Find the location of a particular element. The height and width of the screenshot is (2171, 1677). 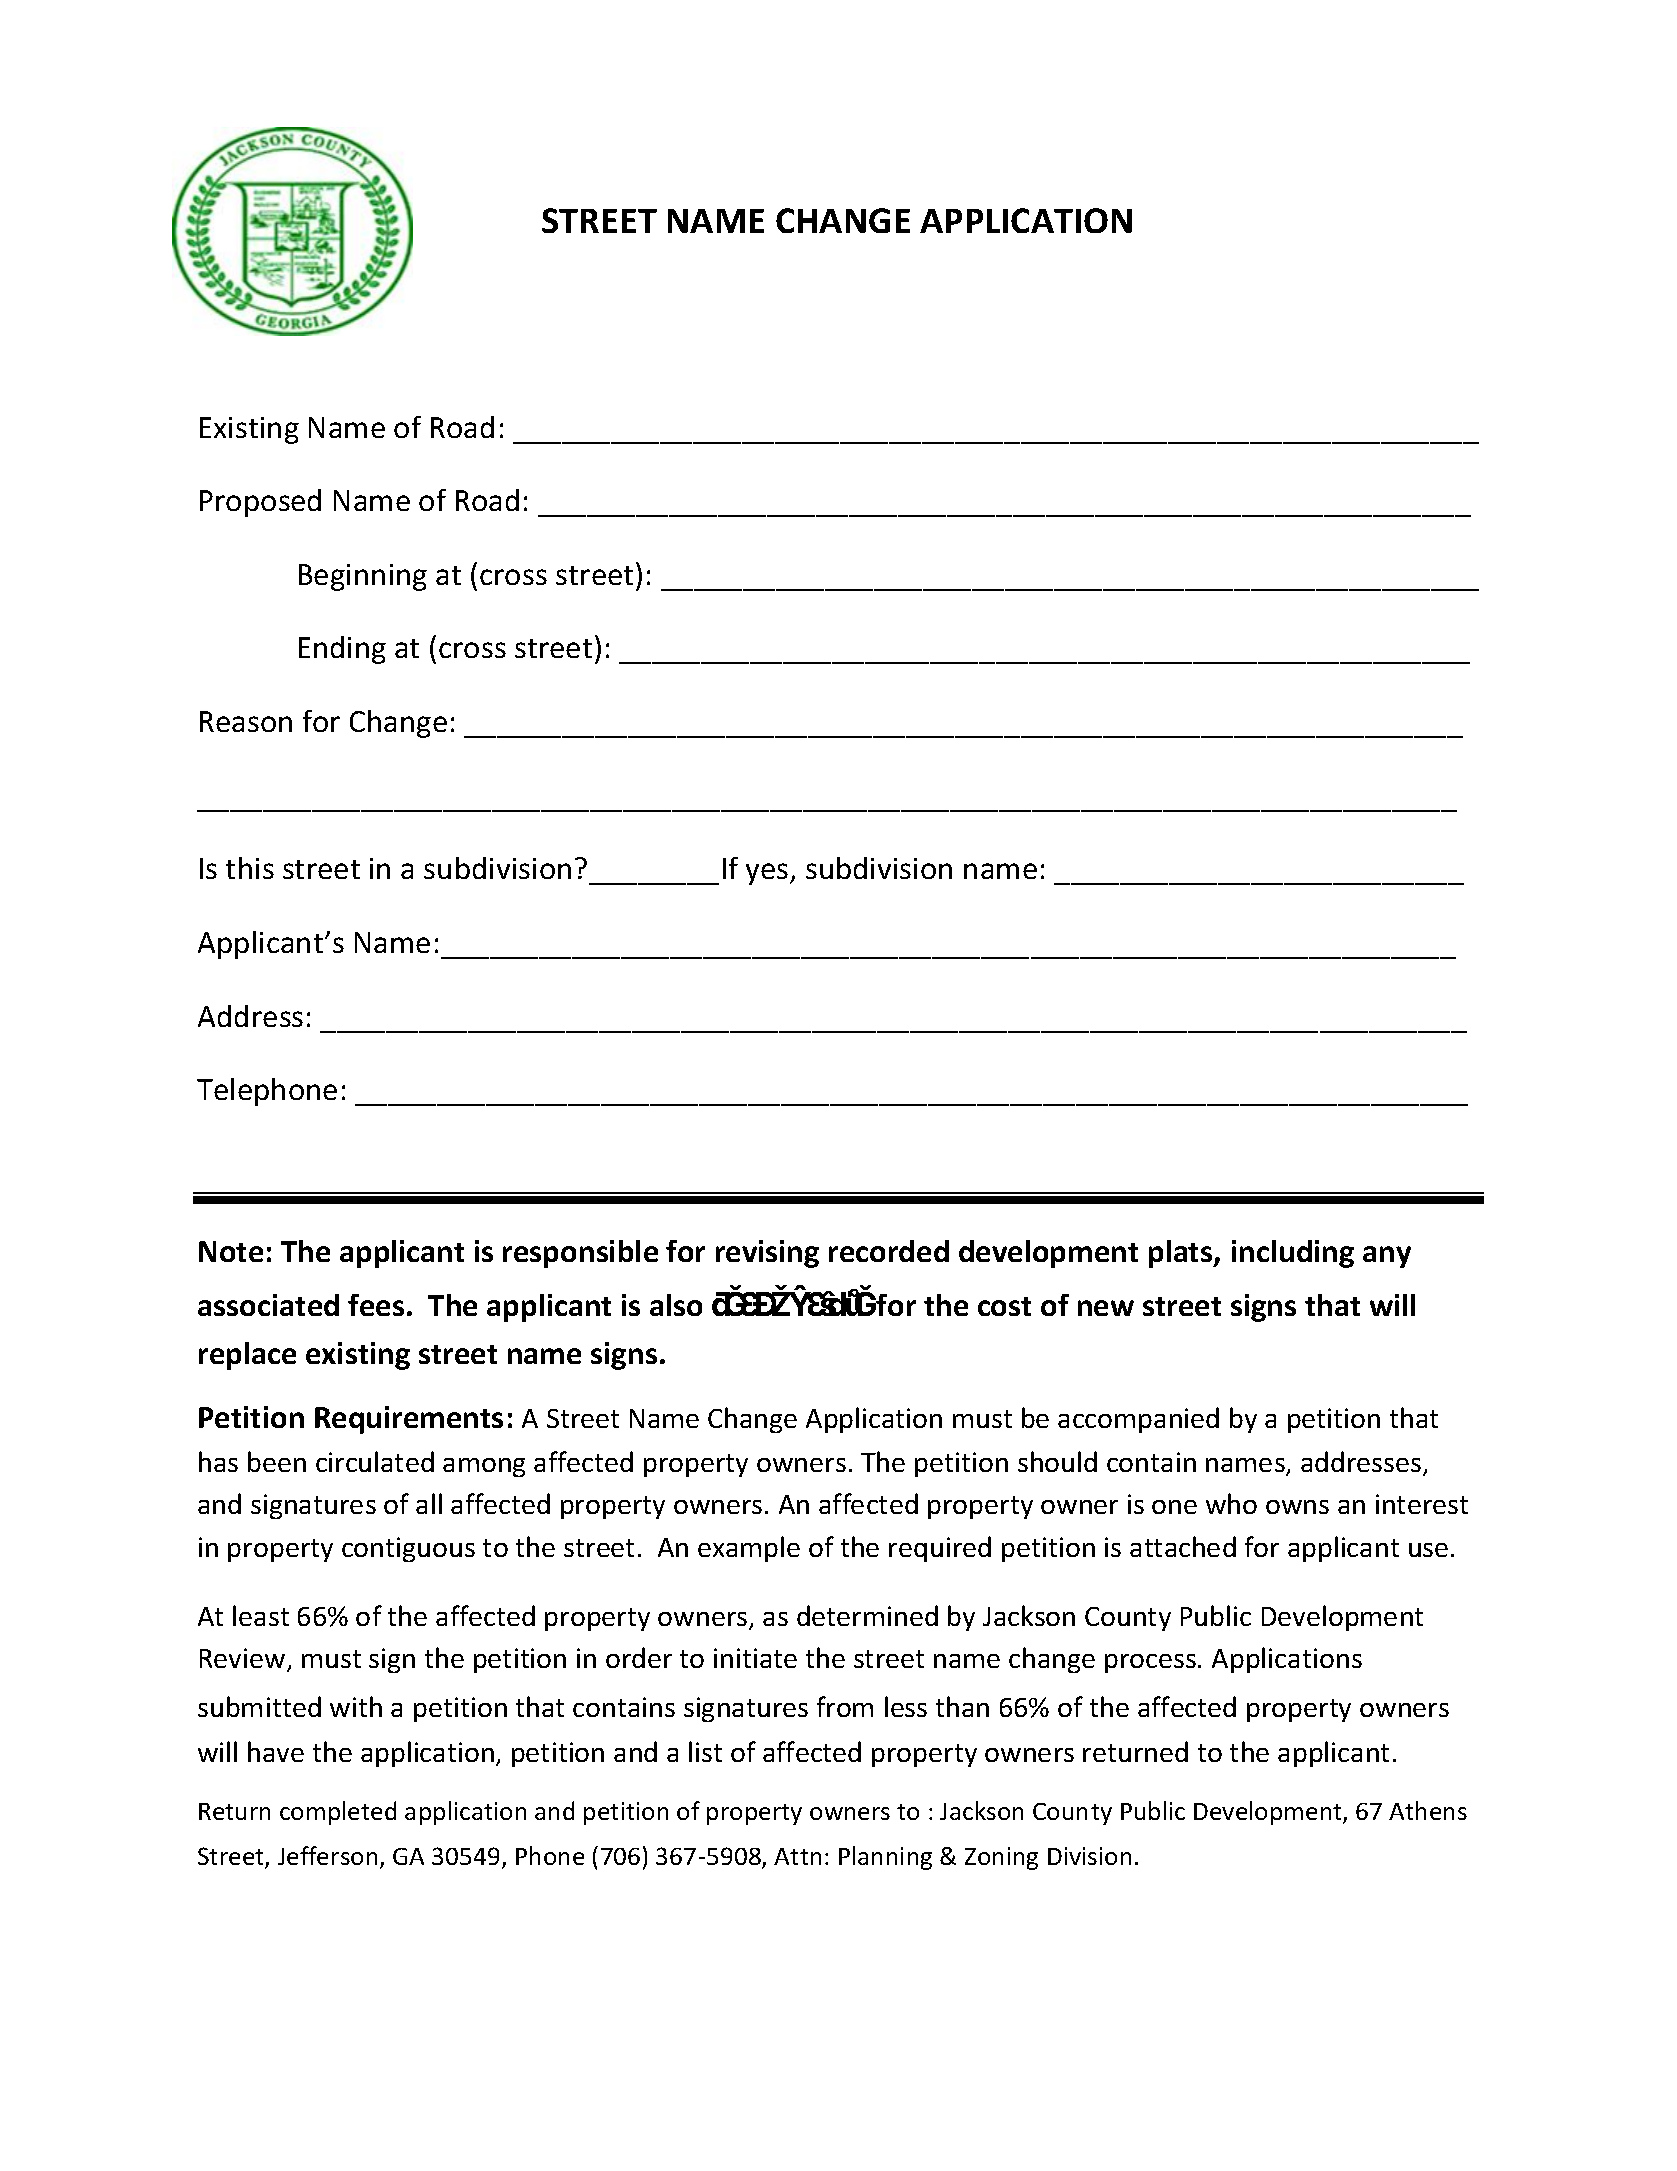

completed is located at coordinates (338, 1813).
